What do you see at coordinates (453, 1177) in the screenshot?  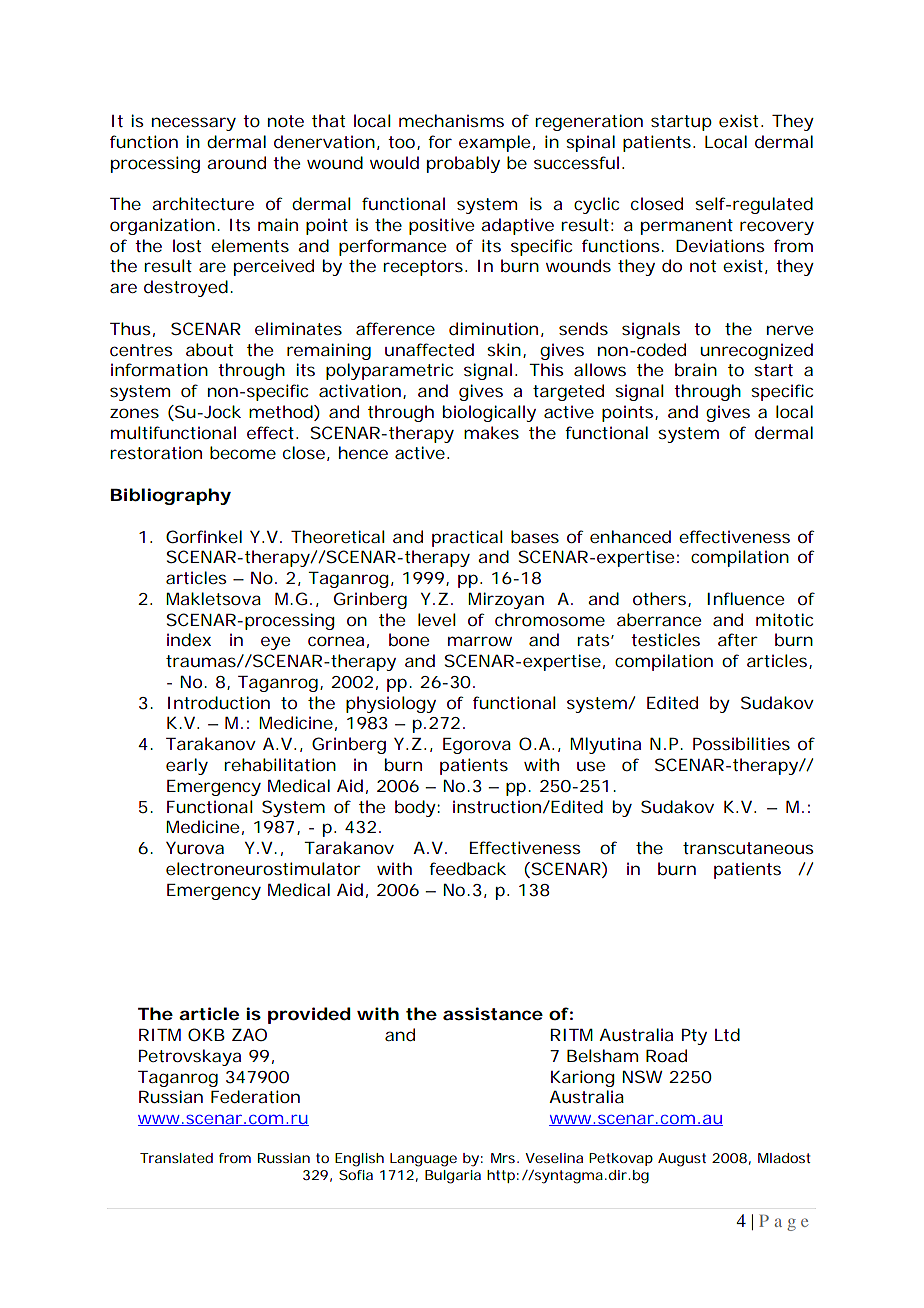 I see `Bulgaria` at bounding box center [453, 1177].
